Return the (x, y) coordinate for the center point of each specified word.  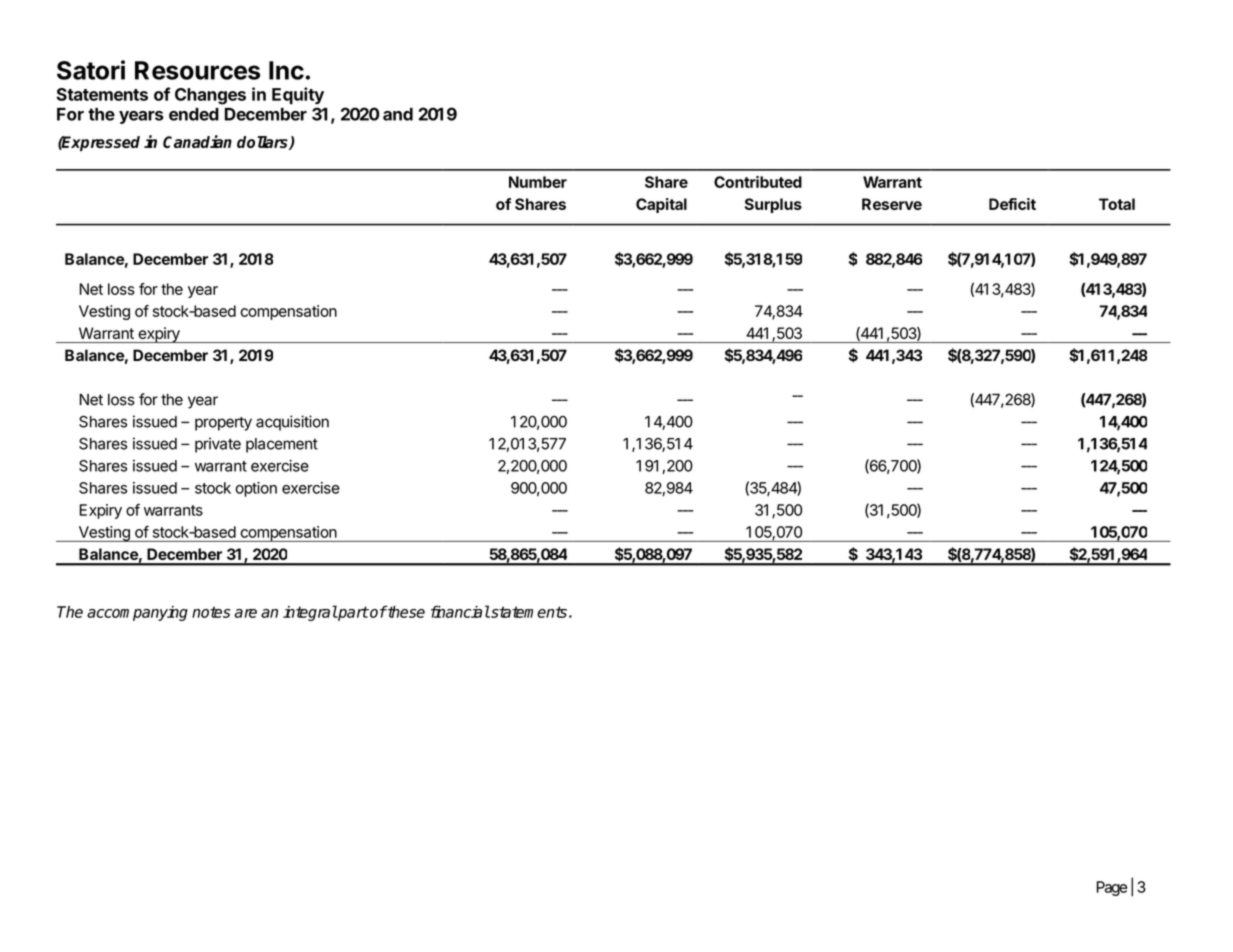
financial (460, 611)
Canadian (197, 141)
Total (1117, 204)
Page (1112, 888)
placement (282, 445)
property (223, 424)
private (218, 445)
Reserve (892, 204)
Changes (210, 96)
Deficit (1012, 204)
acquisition (292, 423)
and (398, 114)
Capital (661, 205)
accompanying (137, 613)
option (256, 489)
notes (211, 612)
